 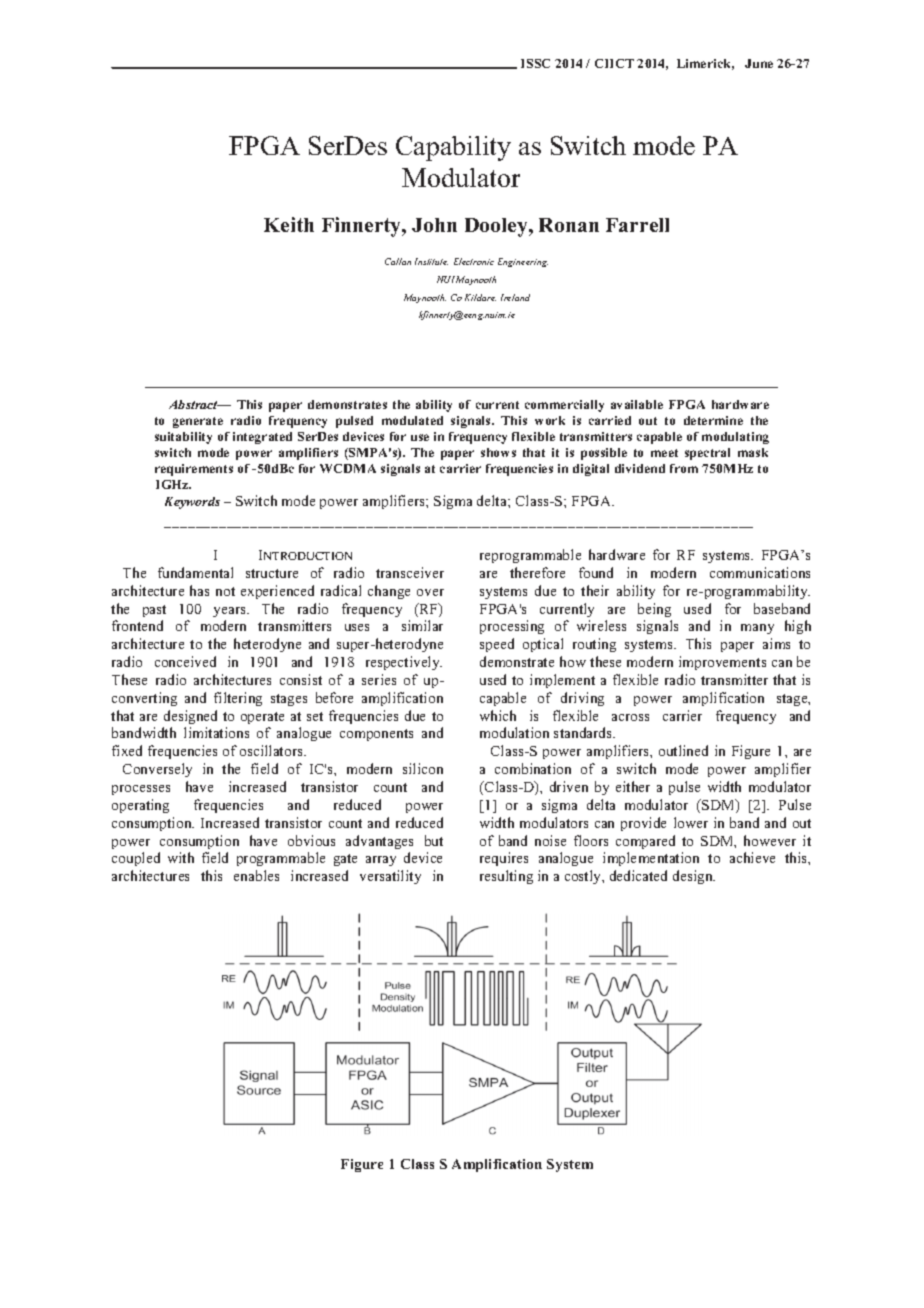 I want to click on John, so click(x=434, y=225).
